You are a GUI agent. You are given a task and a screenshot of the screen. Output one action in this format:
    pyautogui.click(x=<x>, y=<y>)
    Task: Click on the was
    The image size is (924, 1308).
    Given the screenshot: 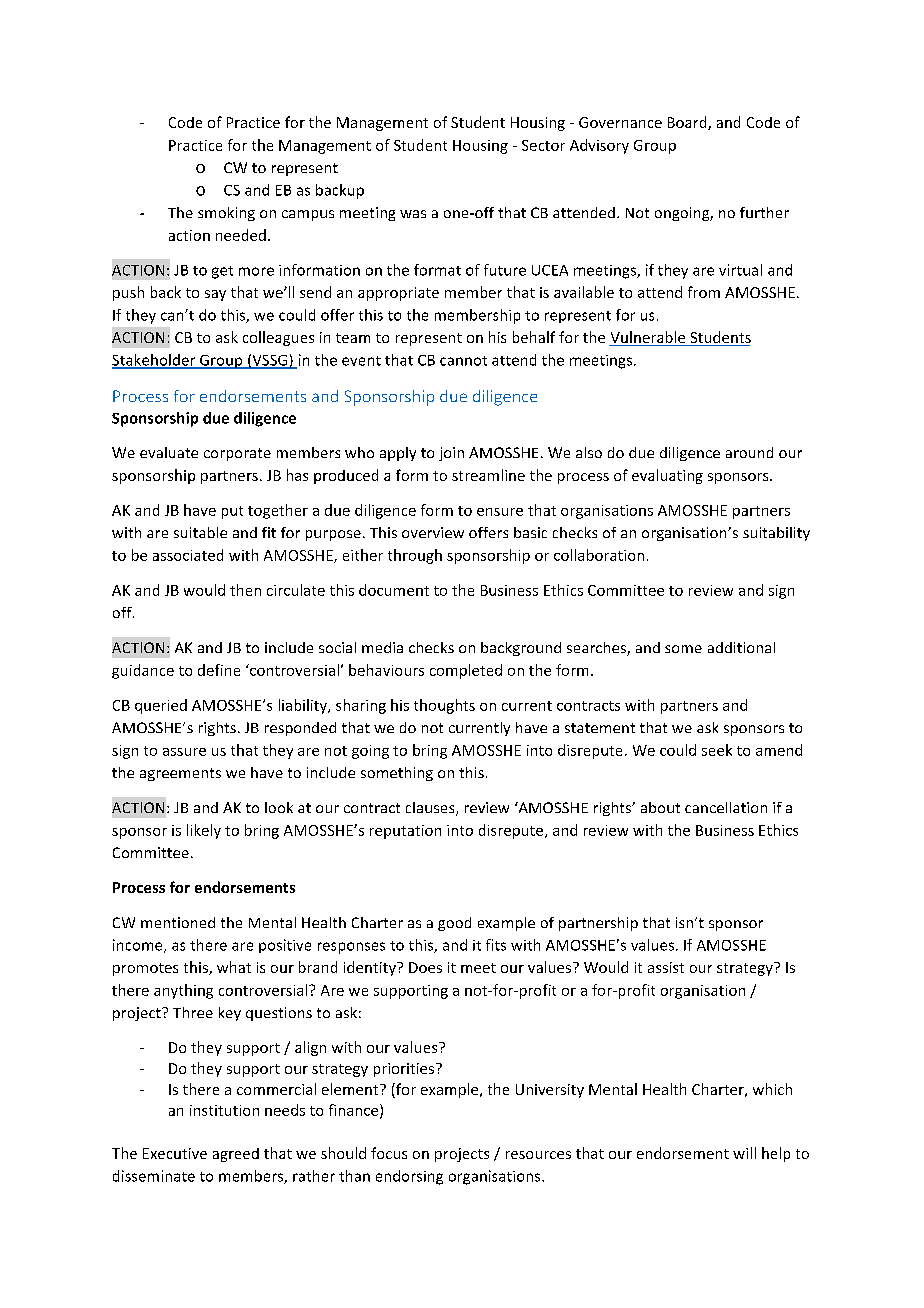 What is the action you would take?
    pyautogui.click(x=413, y=214)
